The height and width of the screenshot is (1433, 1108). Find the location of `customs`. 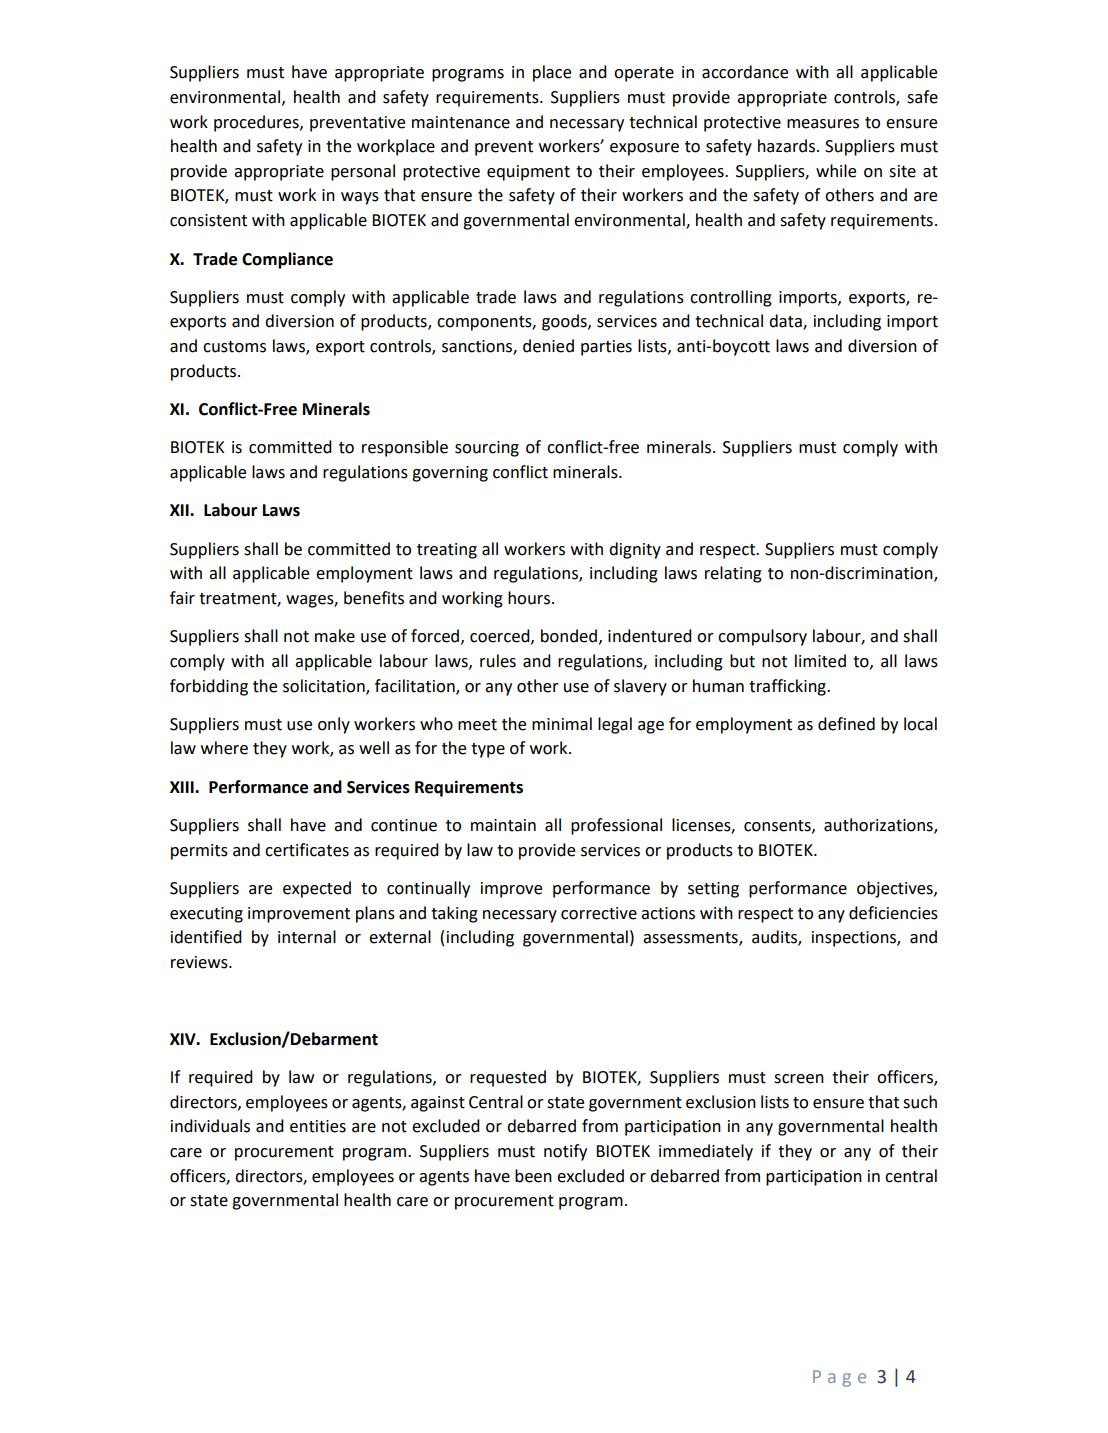

customs is located at coordinates (234, 347).
